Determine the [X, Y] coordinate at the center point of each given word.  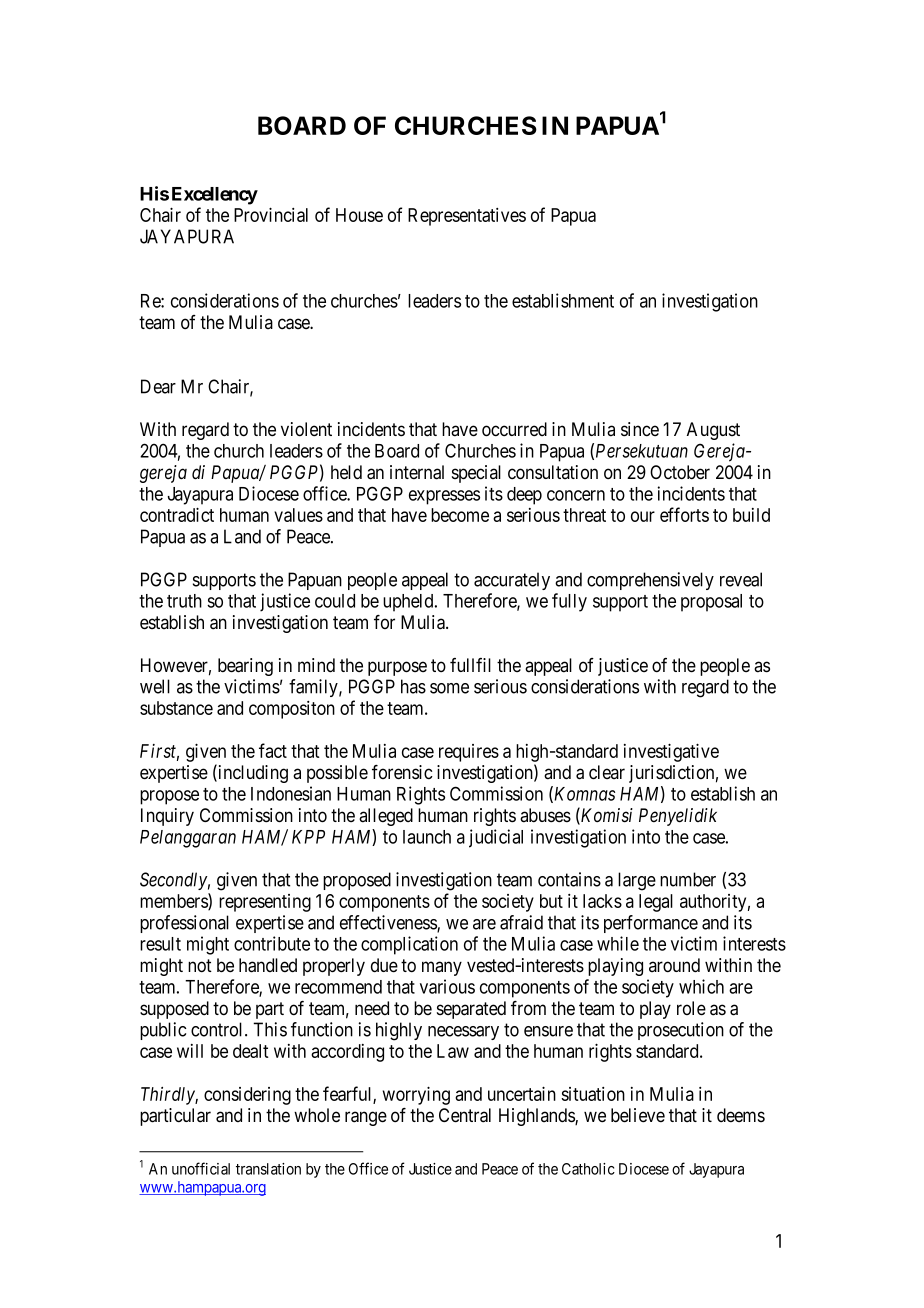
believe [638, 1115]
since [640, 429]
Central [465, 1115]
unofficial [201, 1168]
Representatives [467, 217]
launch [427, 837]
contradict [177, 514]
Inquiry [167, 817]
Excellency [215, 196]
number [688, 879]
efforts [684, 514]
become [460, 515]
